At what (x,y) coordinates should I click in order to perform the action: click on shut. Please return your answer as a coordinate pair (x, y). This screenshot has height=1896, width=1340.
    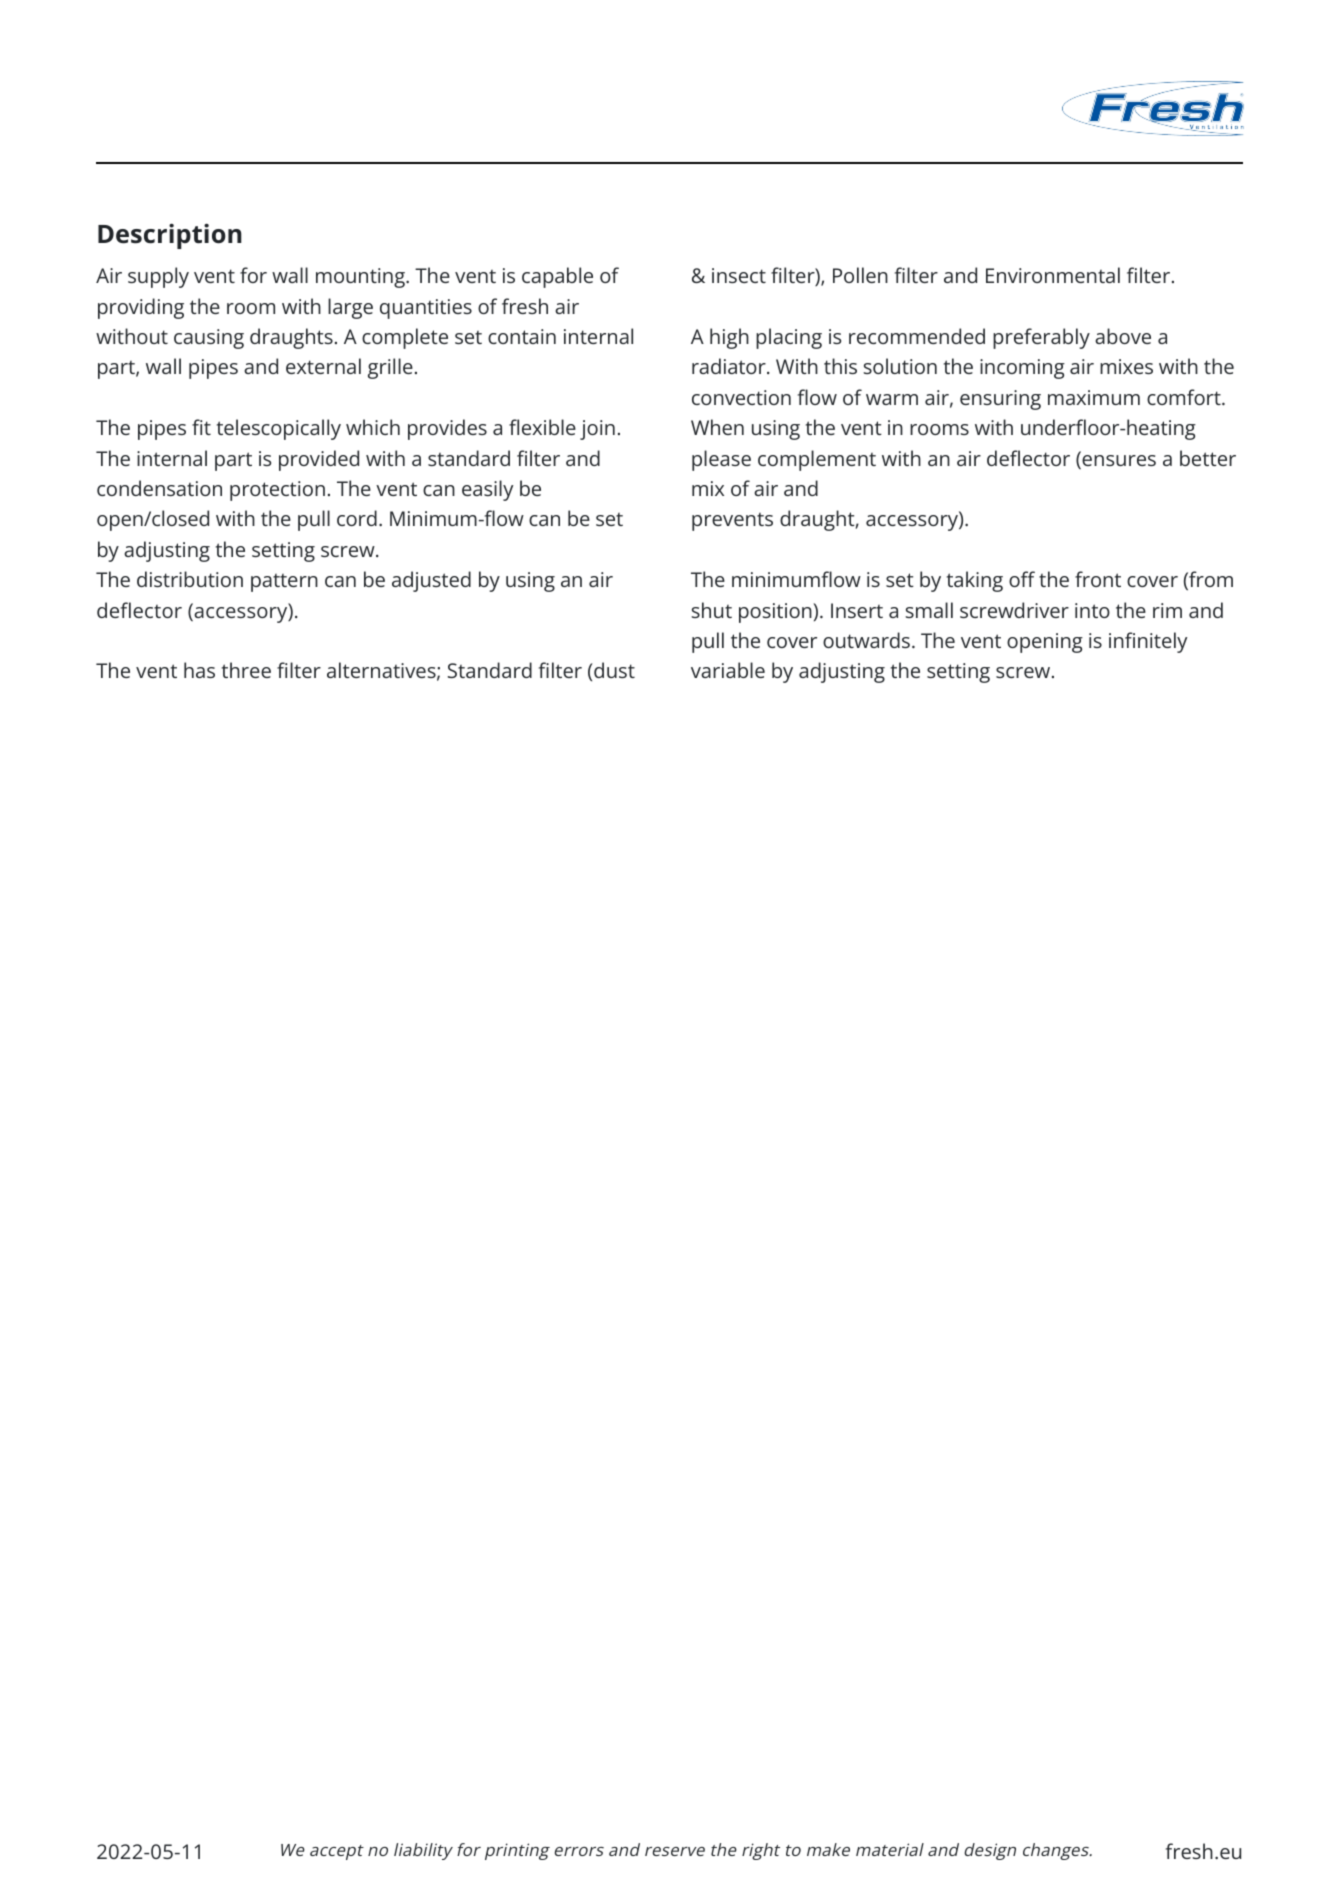
    Looking at the image, I should click on (712, 610).
